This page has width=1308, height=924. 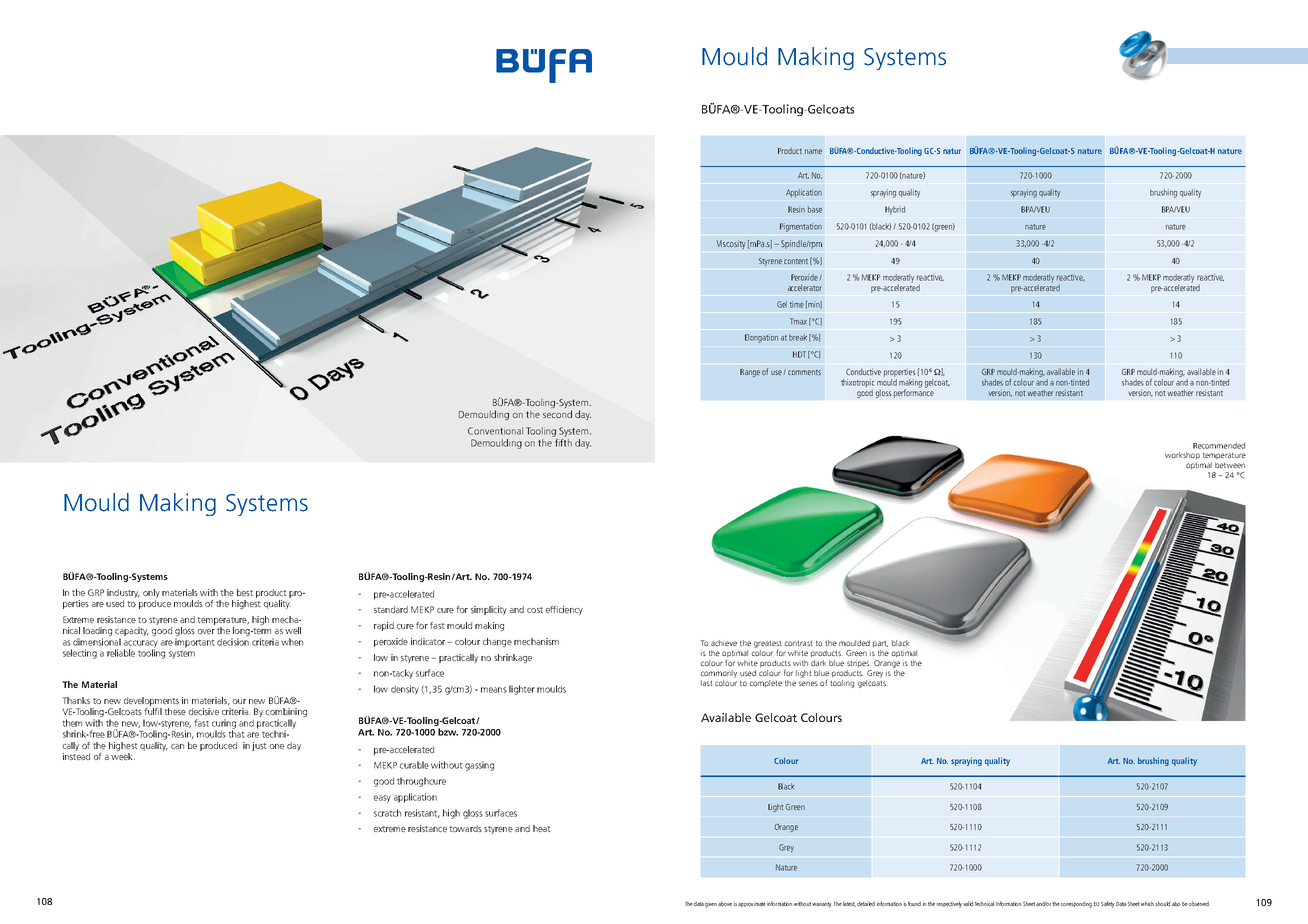 What do you see at coordinates (245, 592) in the page?
I see `best` at bounding box center [245, 592].
